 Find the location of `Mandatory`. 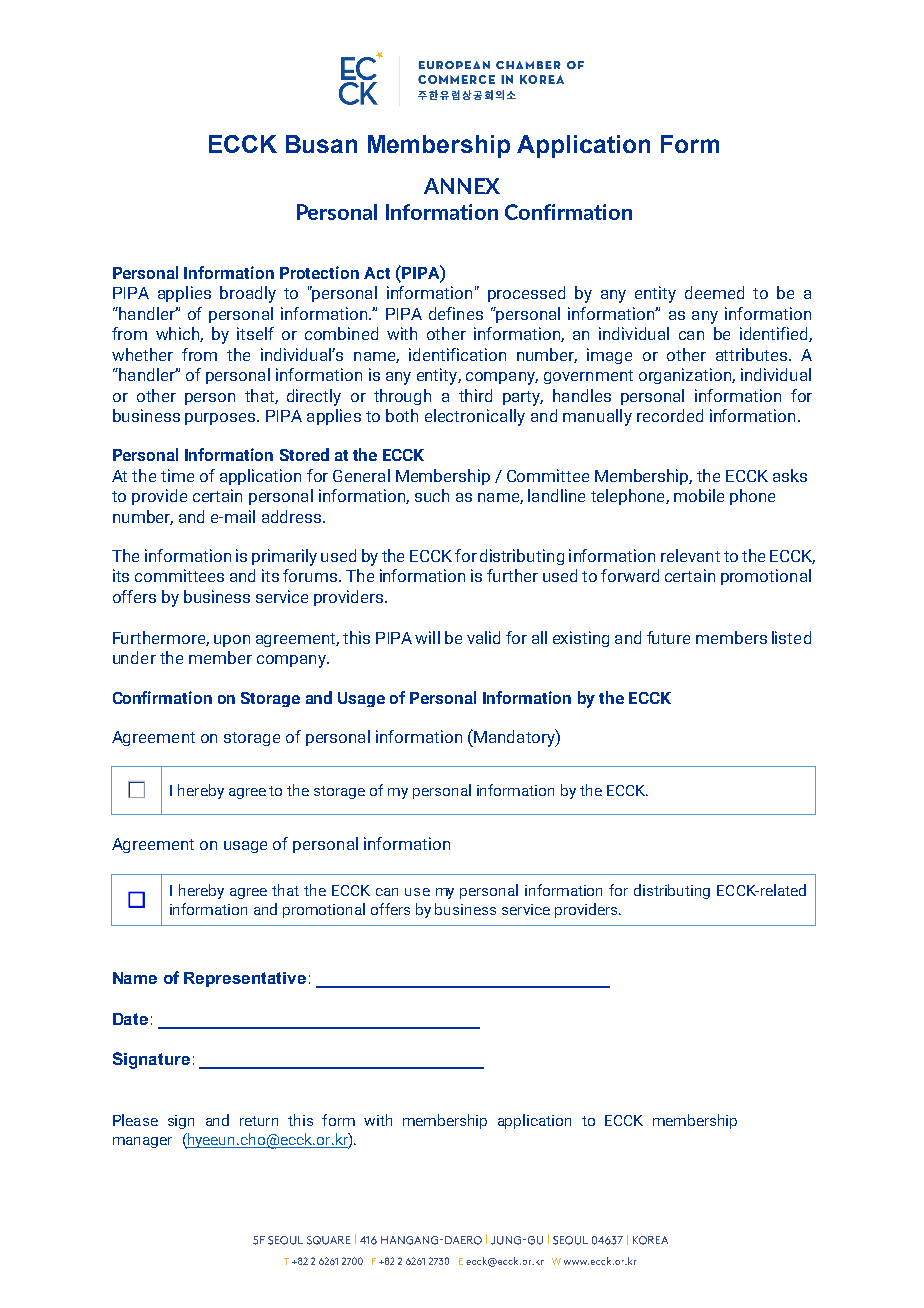

Mandatory is located at coordinates (514, 738).
